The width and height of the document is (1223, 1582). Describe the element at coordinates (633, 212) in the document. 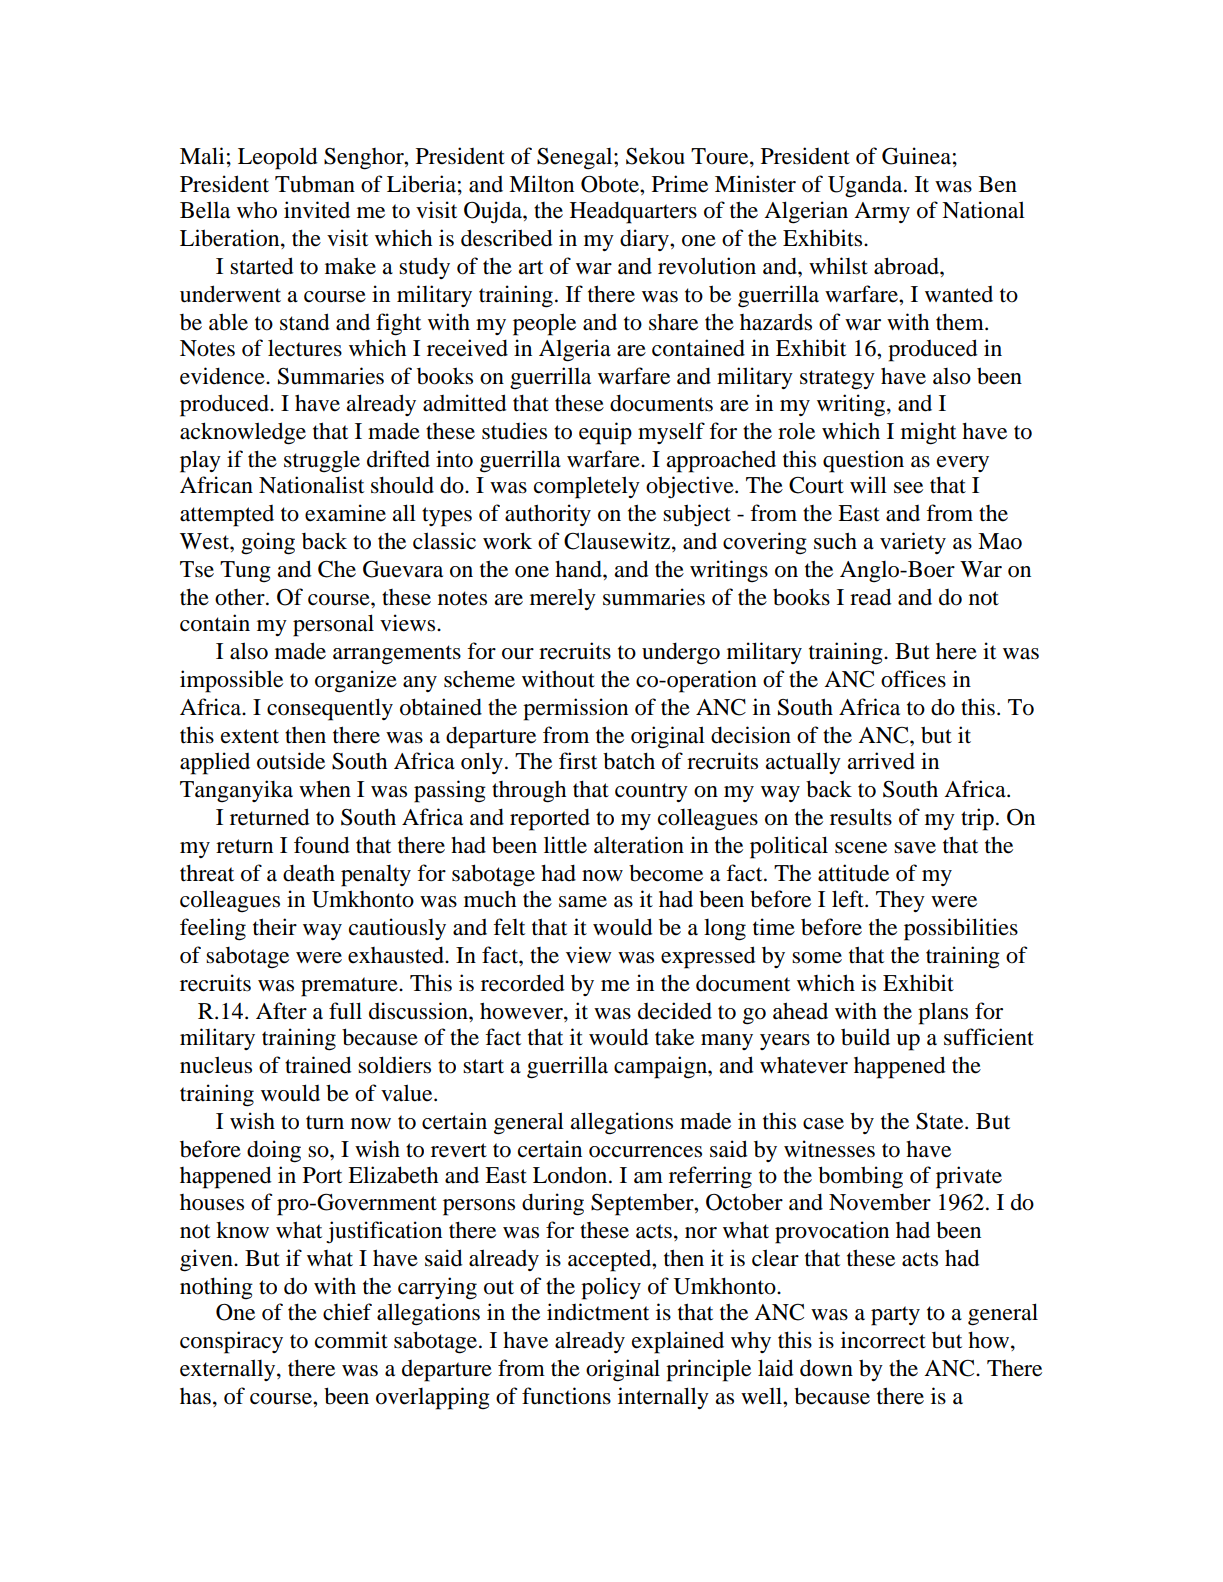

I see `Headquarters` at that location.
